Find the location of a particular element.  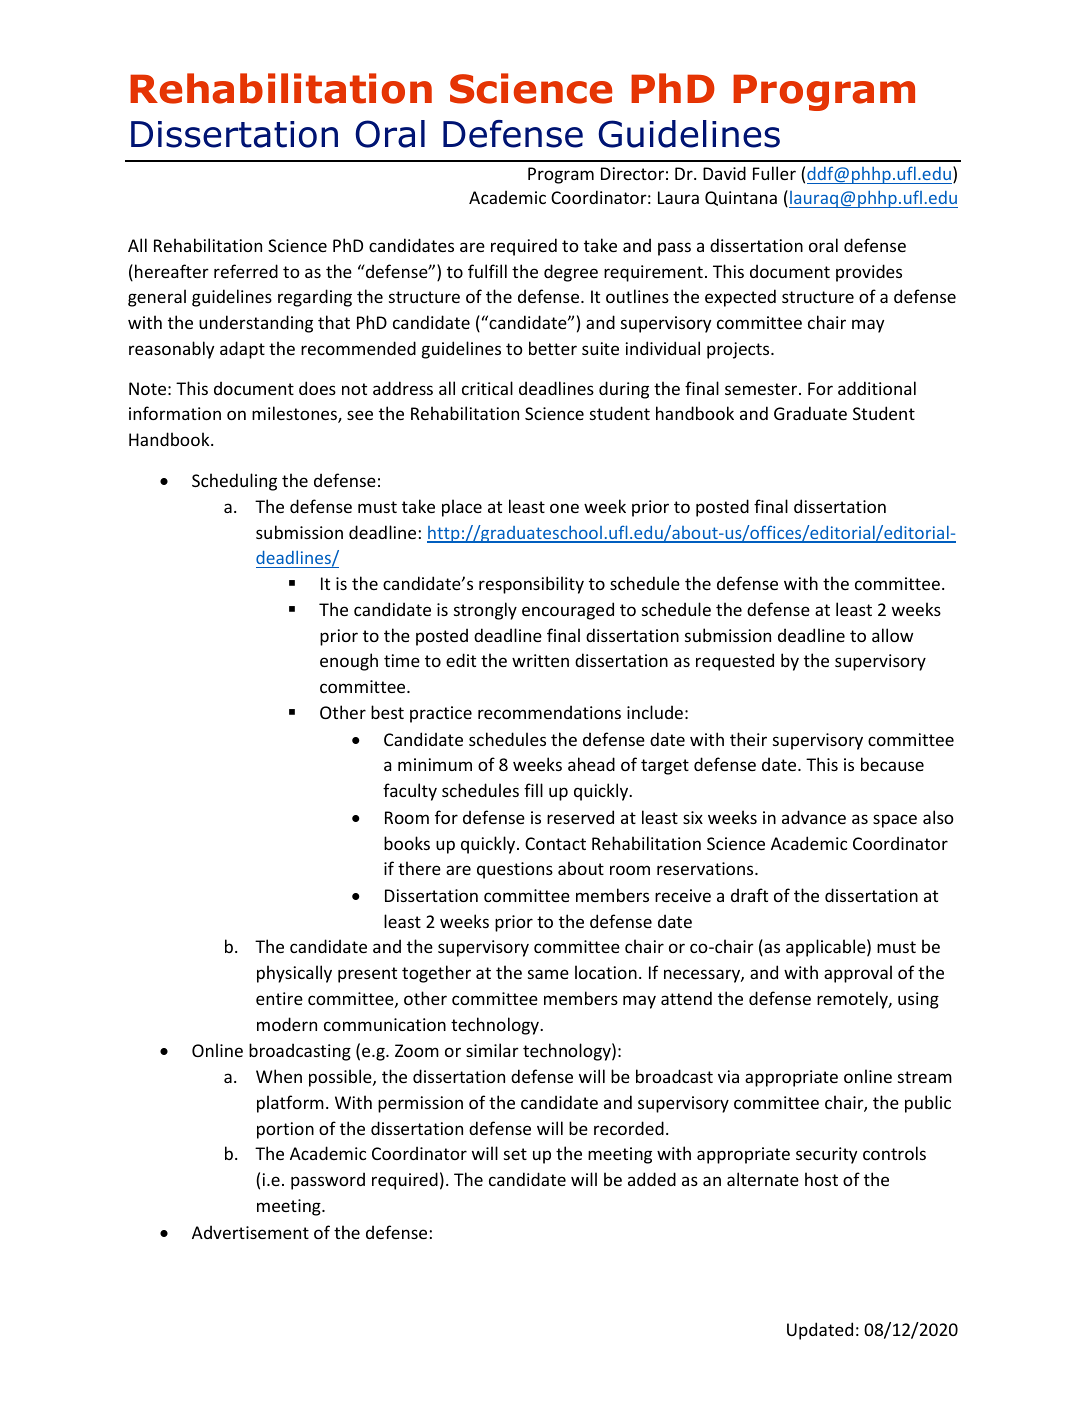

approval is located at coordinates (858, 974).
